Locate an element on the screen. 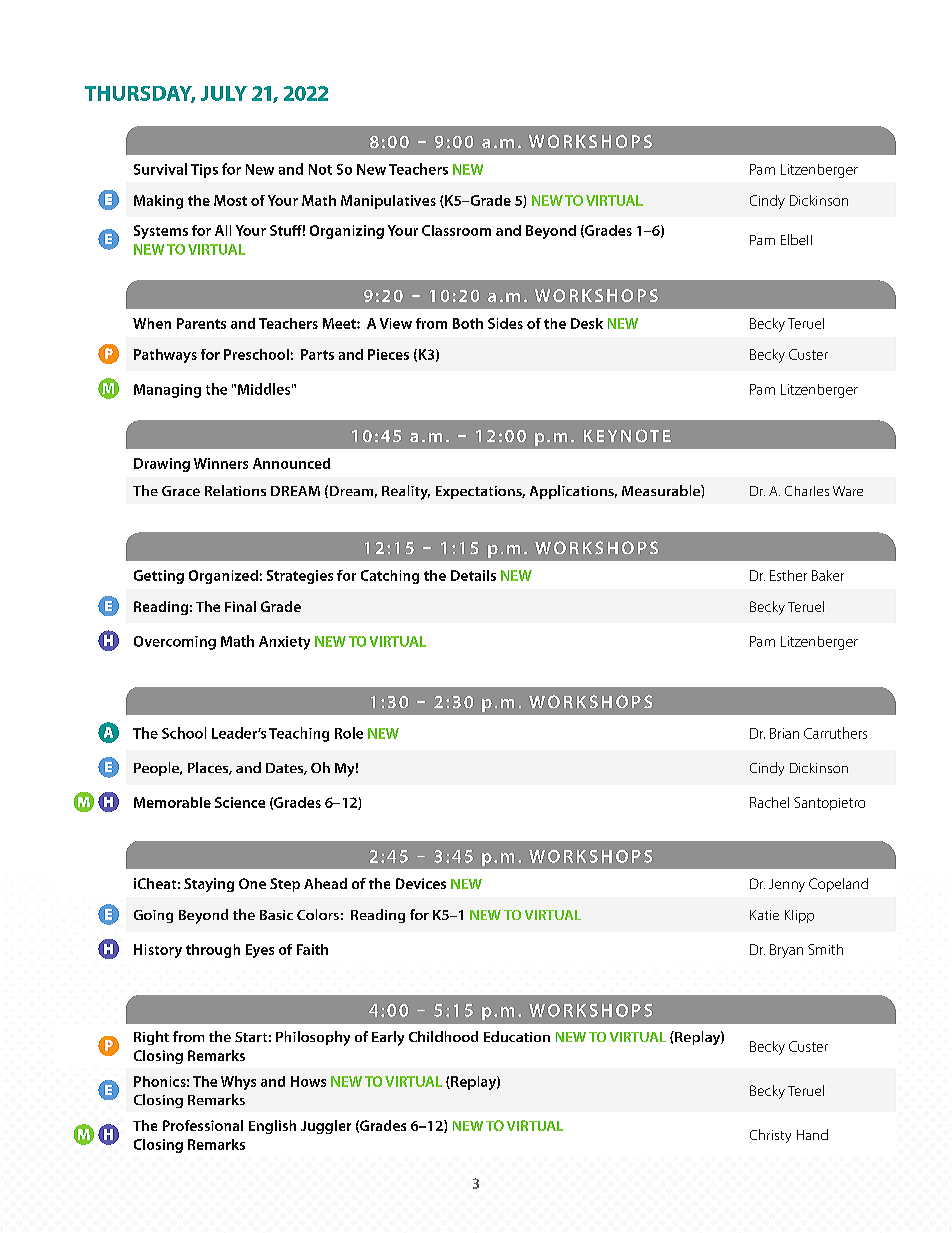 The width and height of the screenshot is (952, 1233). Classroom is located at coordinates (456, 230).
